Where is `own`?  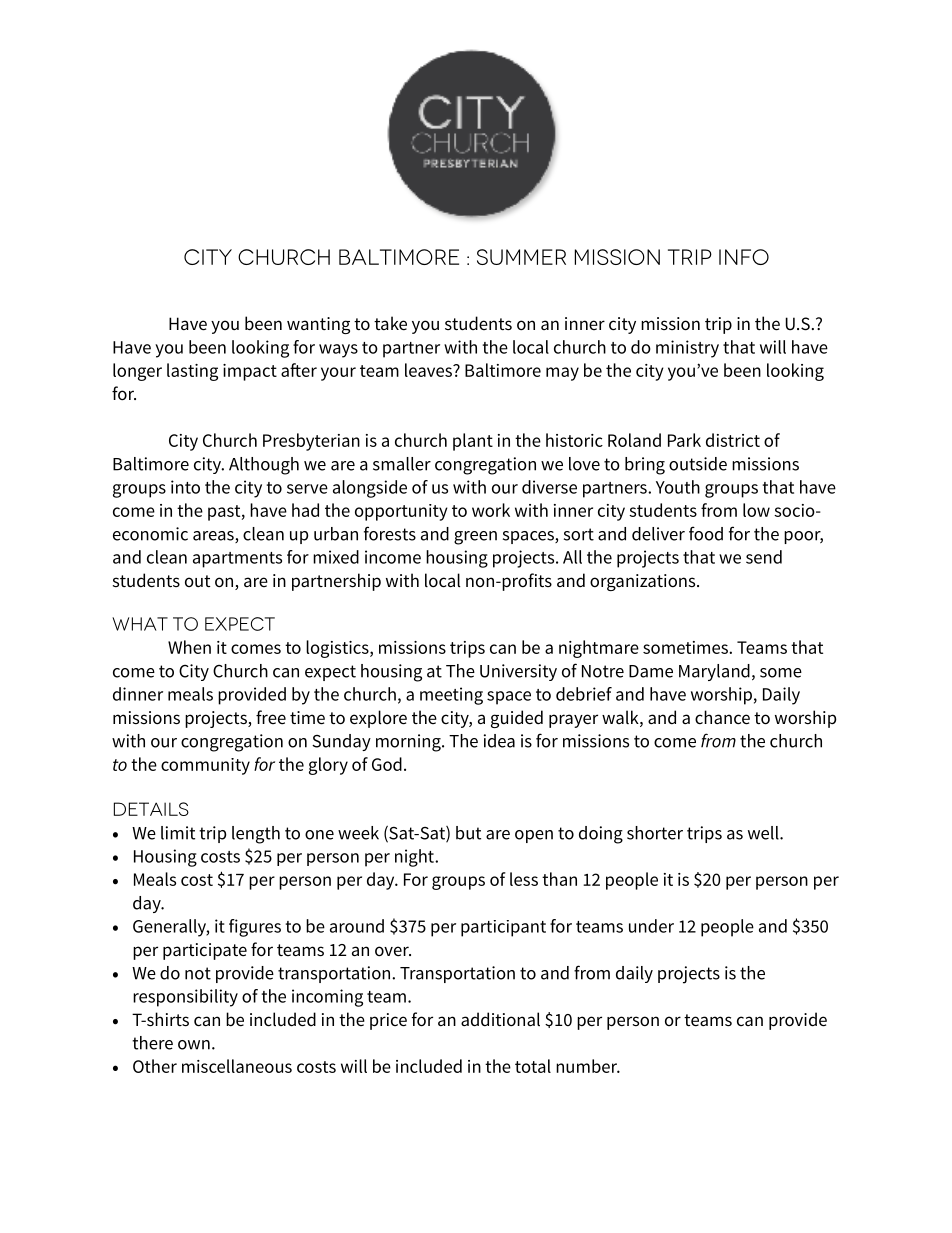
own is located at coordinates (194, 1045).
